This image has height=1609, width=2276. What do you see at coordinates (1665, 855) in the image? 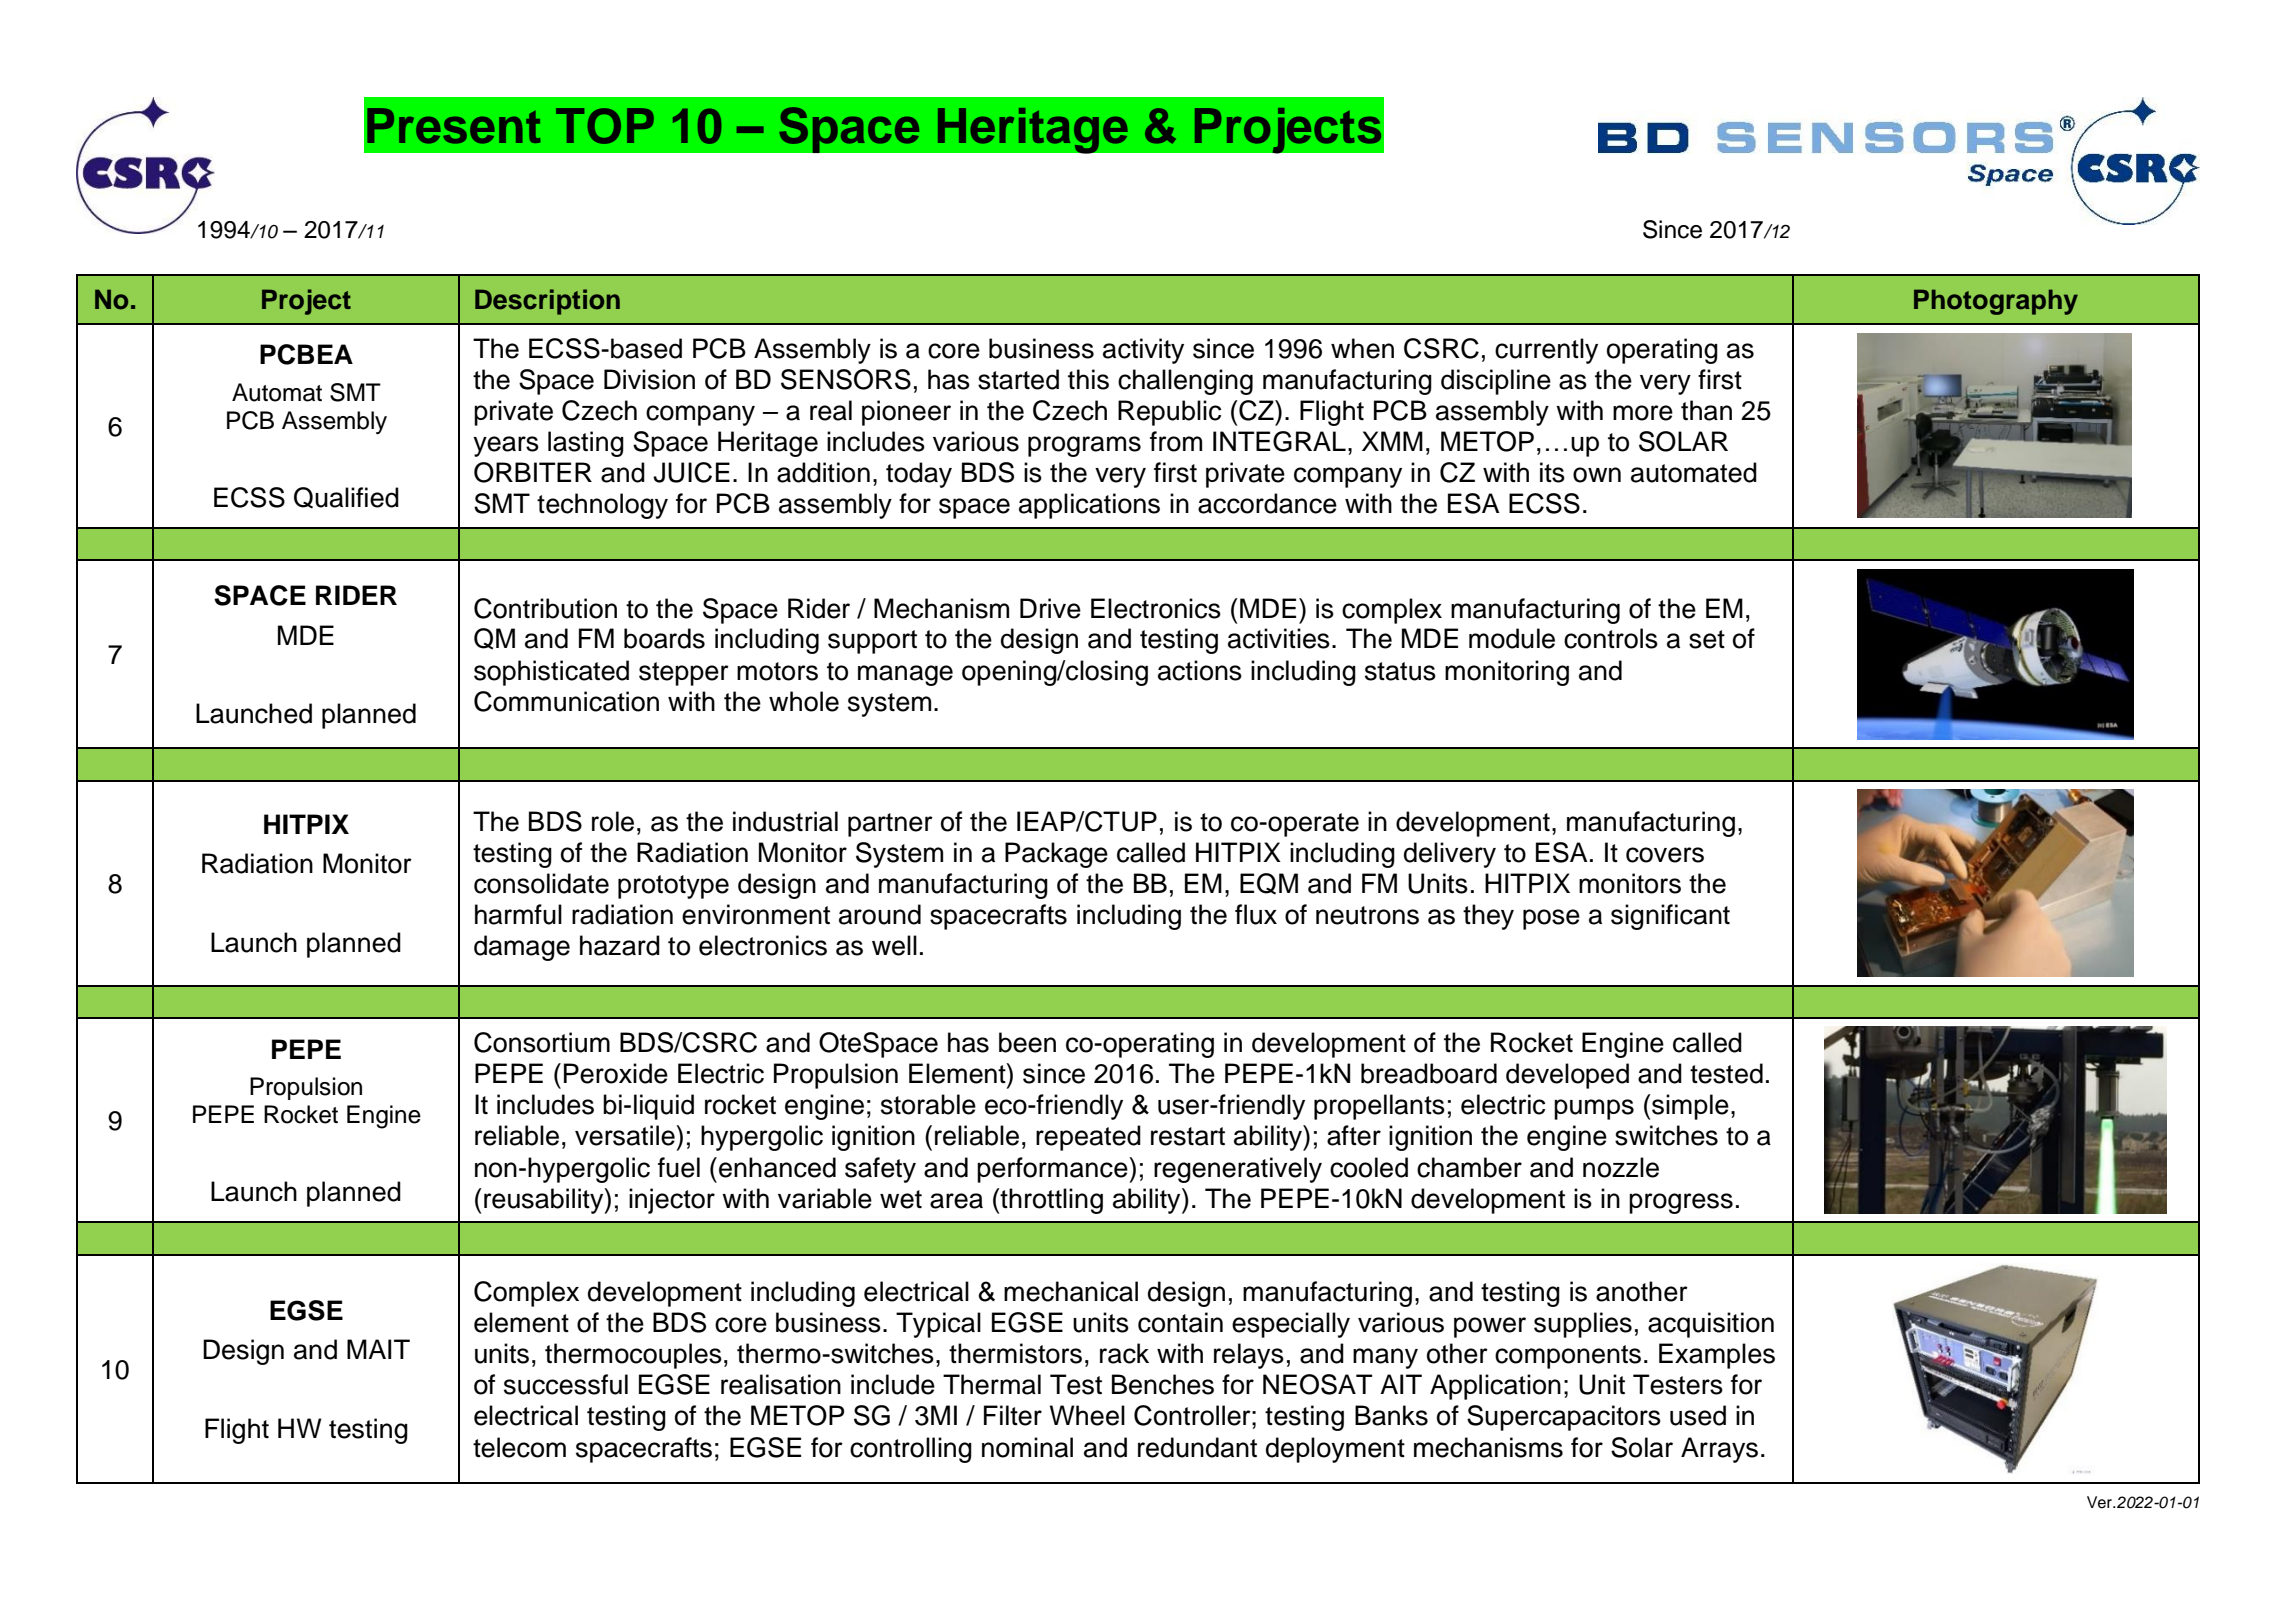
I see `covers` at bounding box center [1665, 855].
